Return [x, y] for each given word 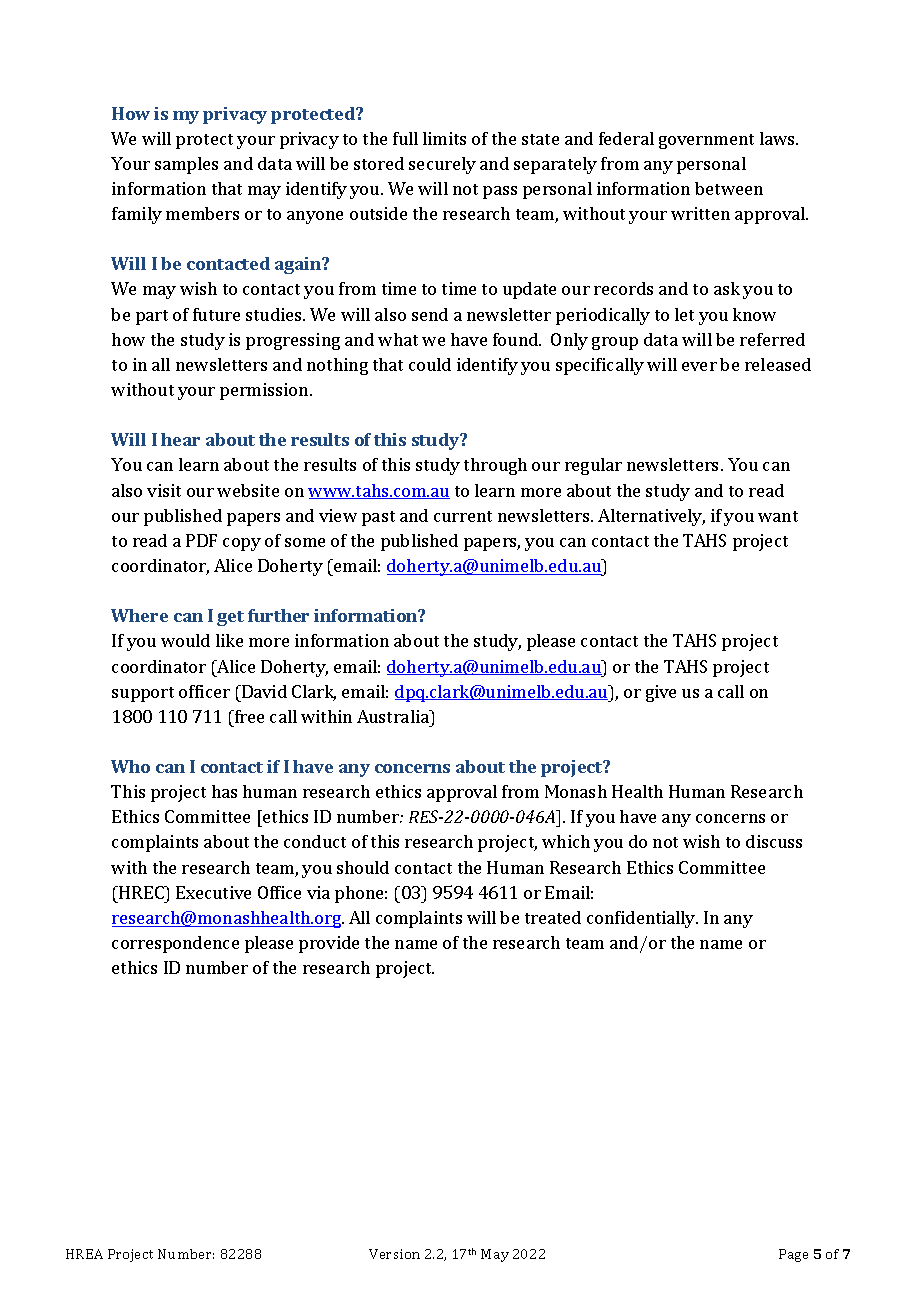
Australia [394, 716]
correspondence [175, 944]
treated [553, 917]
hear [180, 439]
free [248, 716]
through [495, 466]
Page [793, 1255]
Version [394, 1254]
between [729, 188]
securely [442, 165]
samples [186, 165]
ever [699, 366]
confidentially [642, 919]
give [661, 693]
